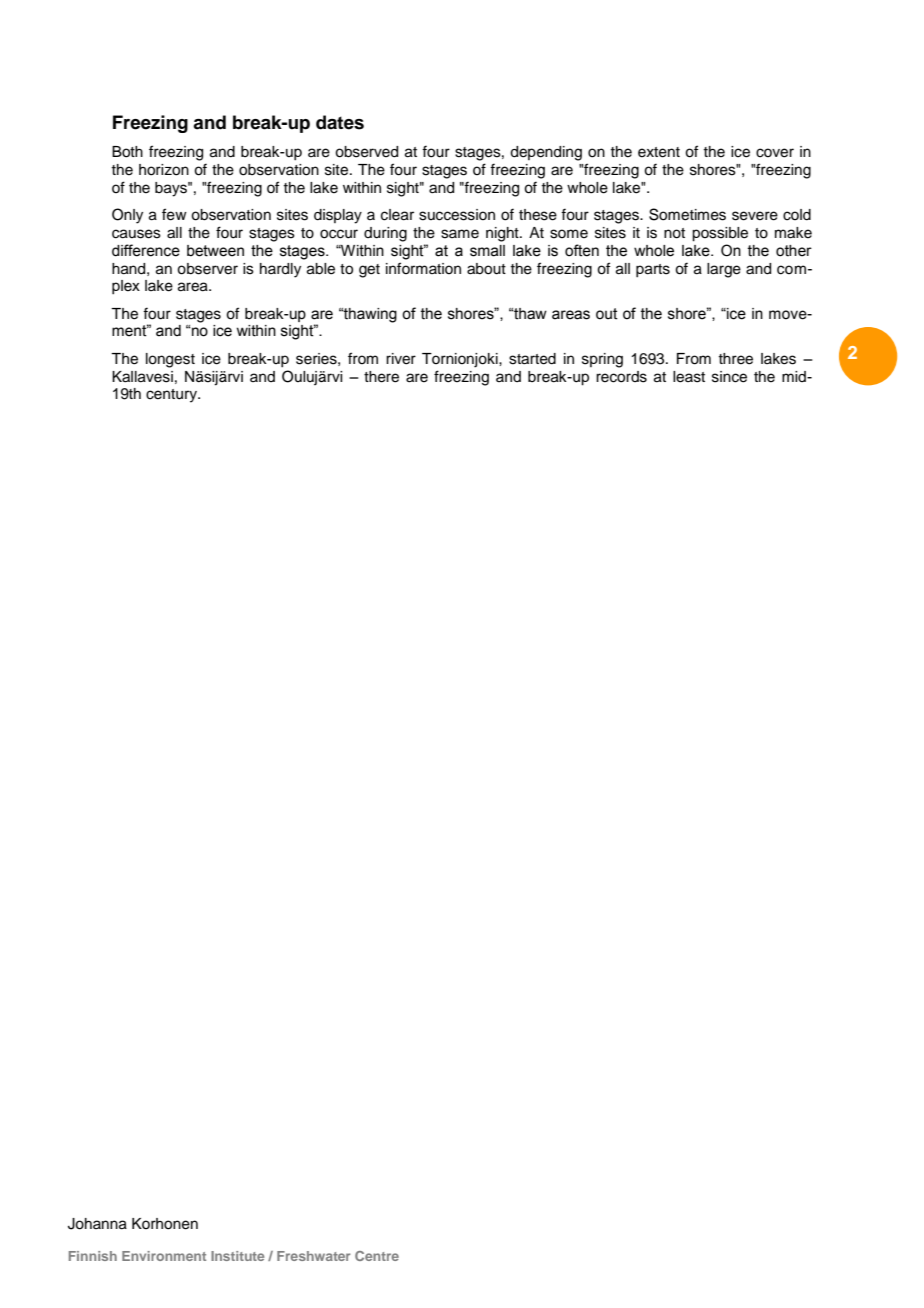 This screenshot has height=1308, width=924. I want to click on since, so click(729, 377).
